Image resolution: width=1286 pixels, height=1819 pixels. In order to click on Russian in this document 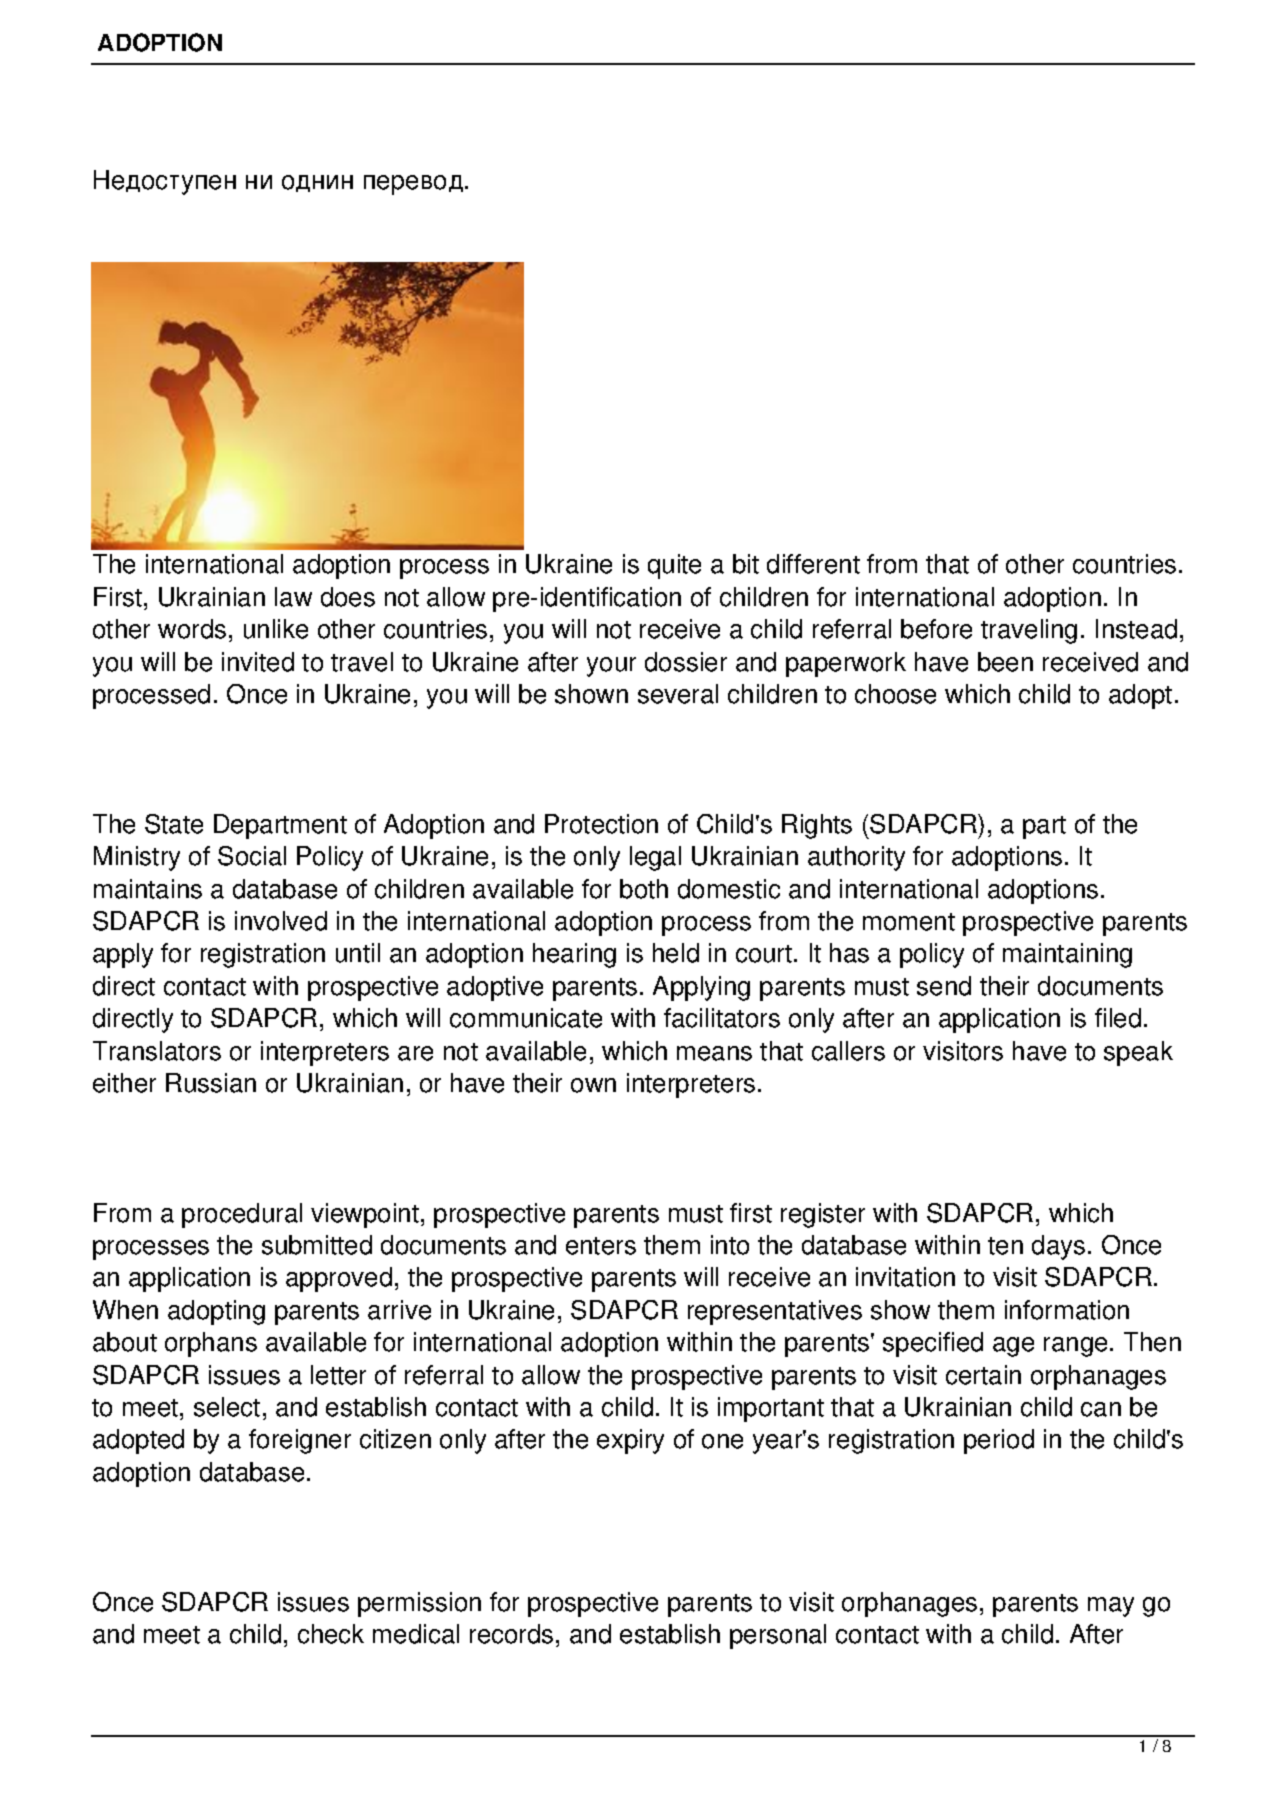, I will do `click(211, 1083)`.
